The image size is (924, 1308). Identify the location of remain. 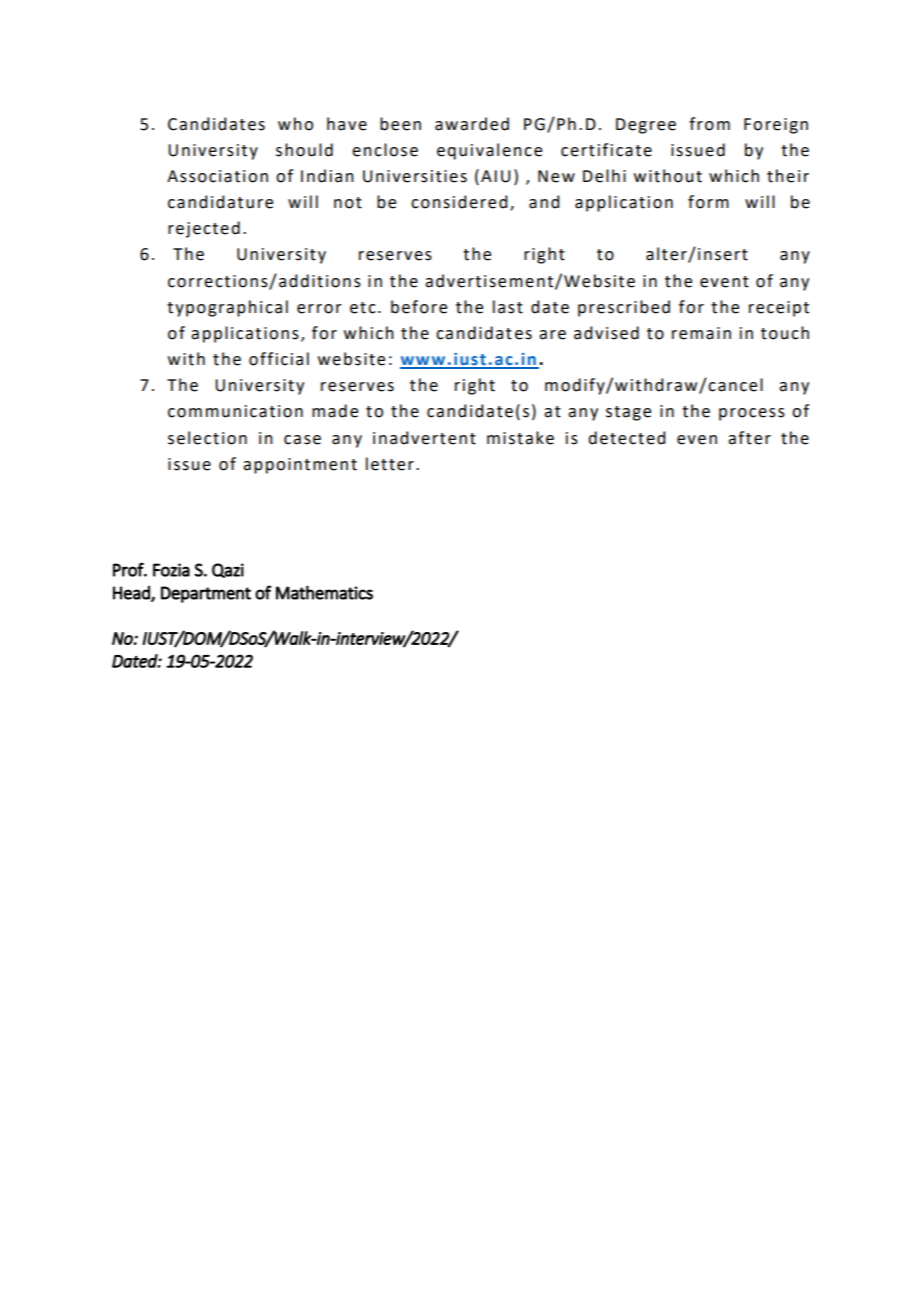
(701, 333).
